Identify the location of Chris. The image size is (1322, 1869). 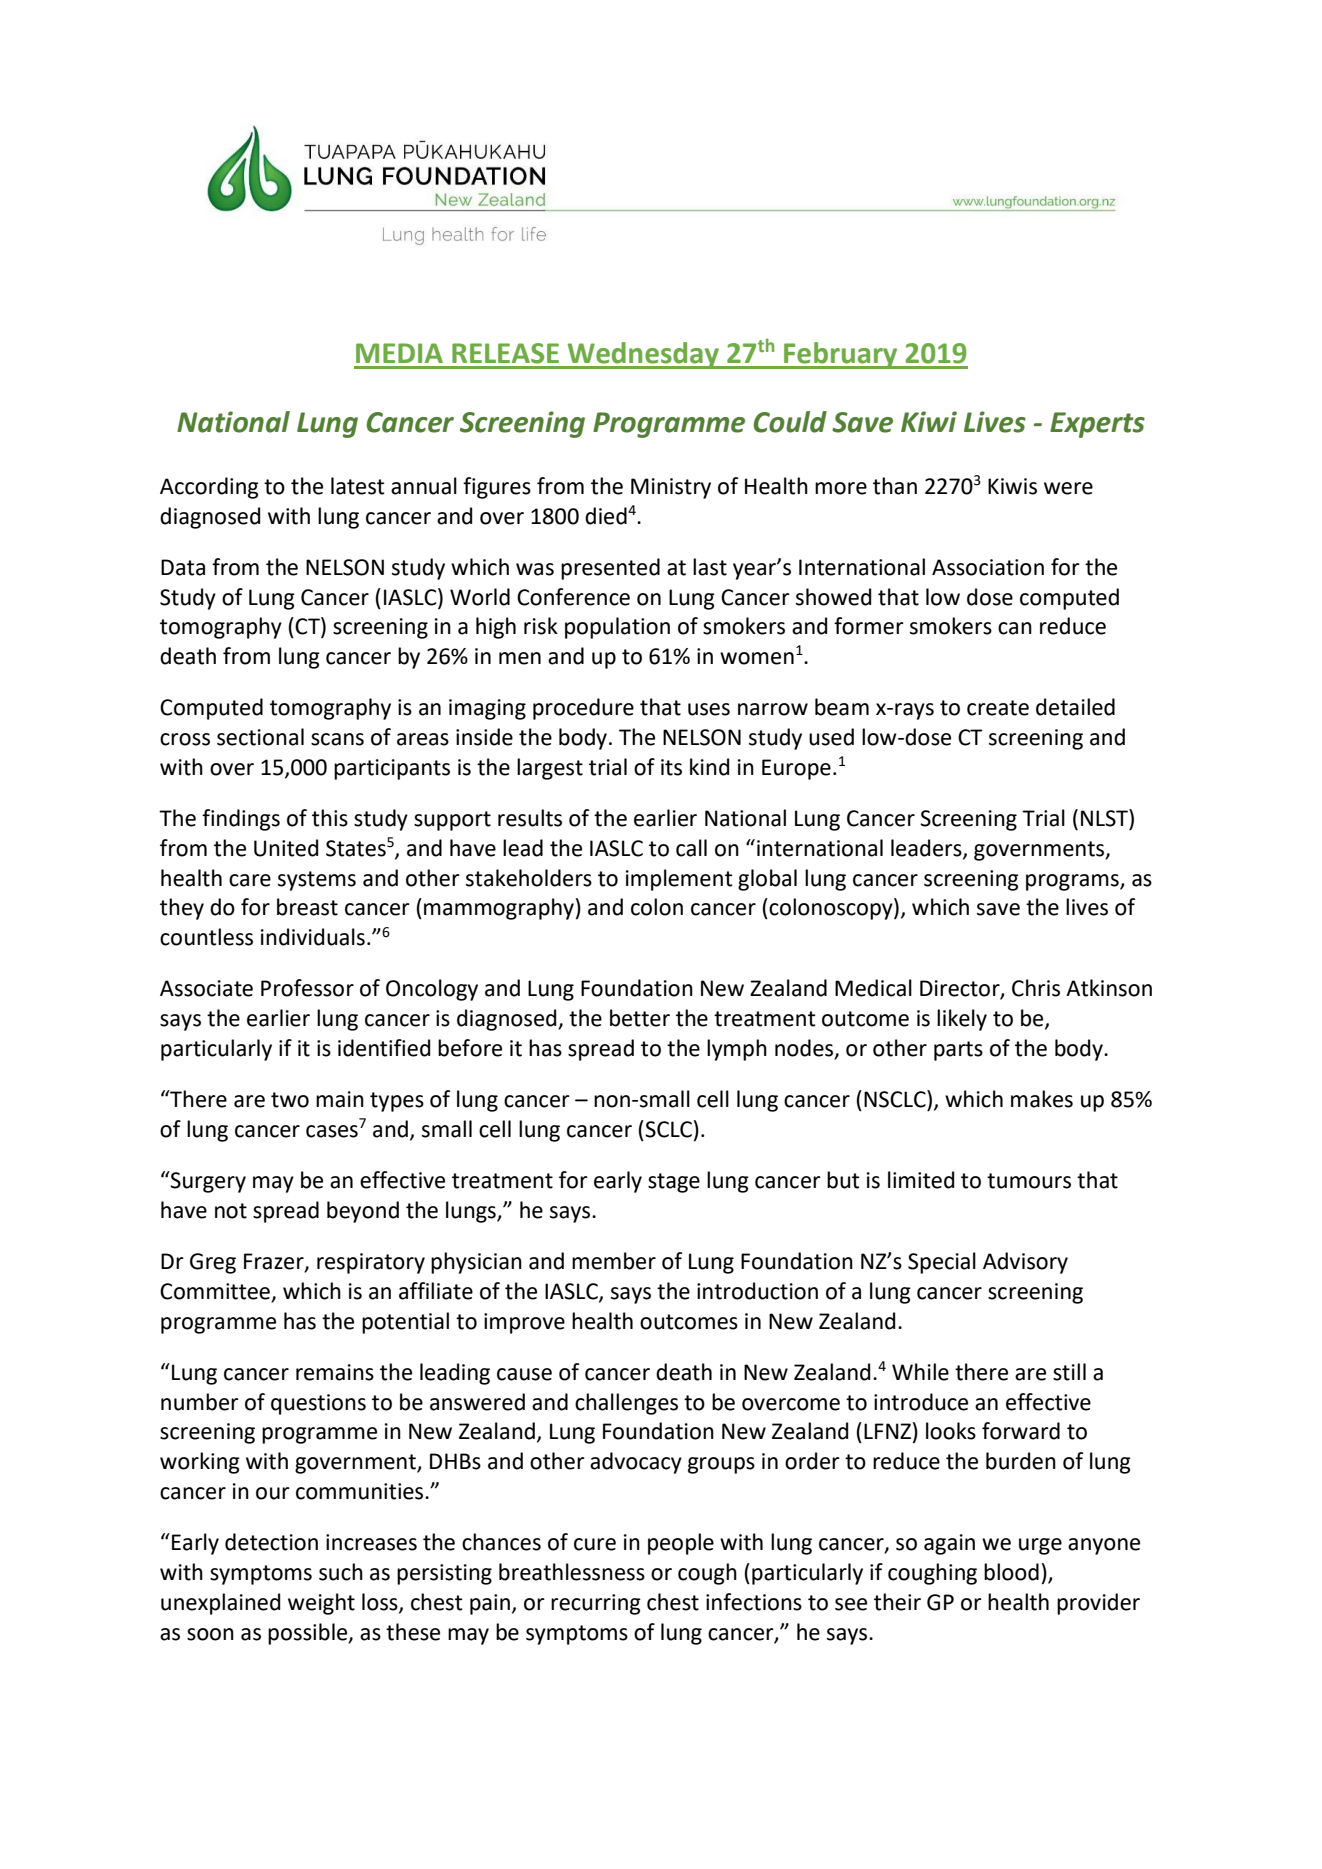
(1036, 988).
